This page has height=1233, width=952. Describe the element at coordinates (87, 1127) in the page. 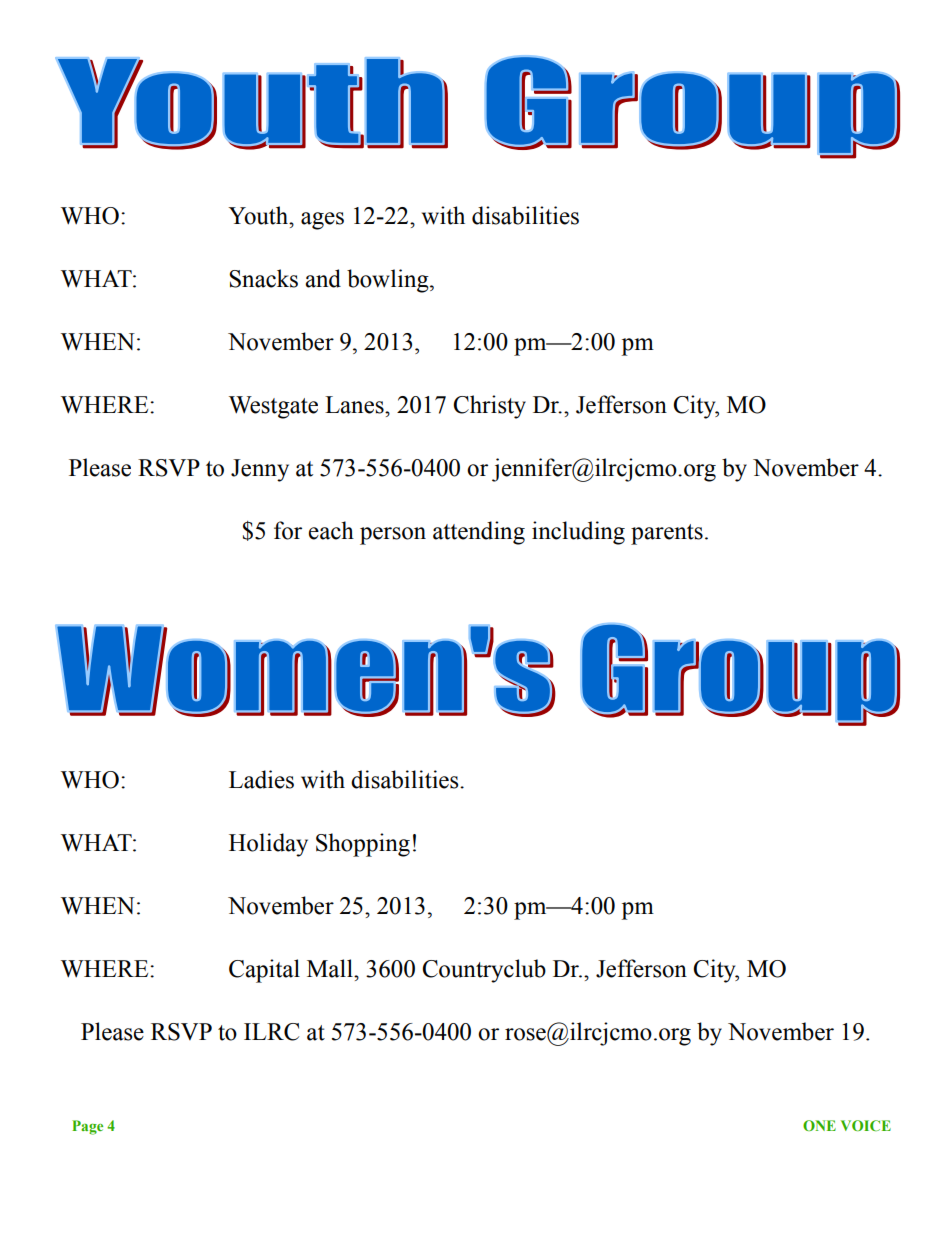

I see `Page` at that location.
